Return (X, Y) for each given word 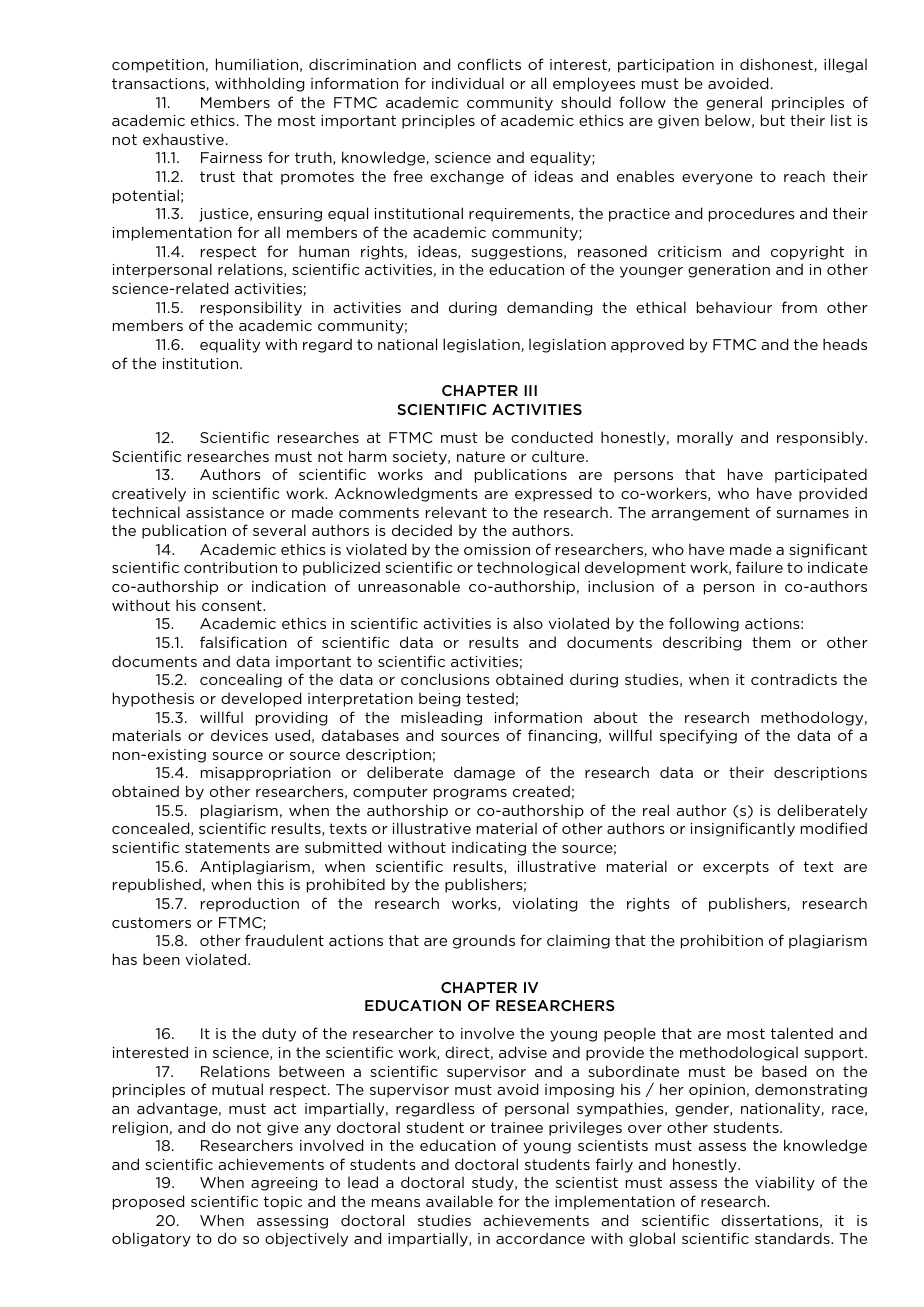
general (734, 103)
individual (468, 83)
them (771, 642)
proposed (148, 1202)
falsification (243, 642)
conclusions (445, 679)
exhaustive (183, 139)
